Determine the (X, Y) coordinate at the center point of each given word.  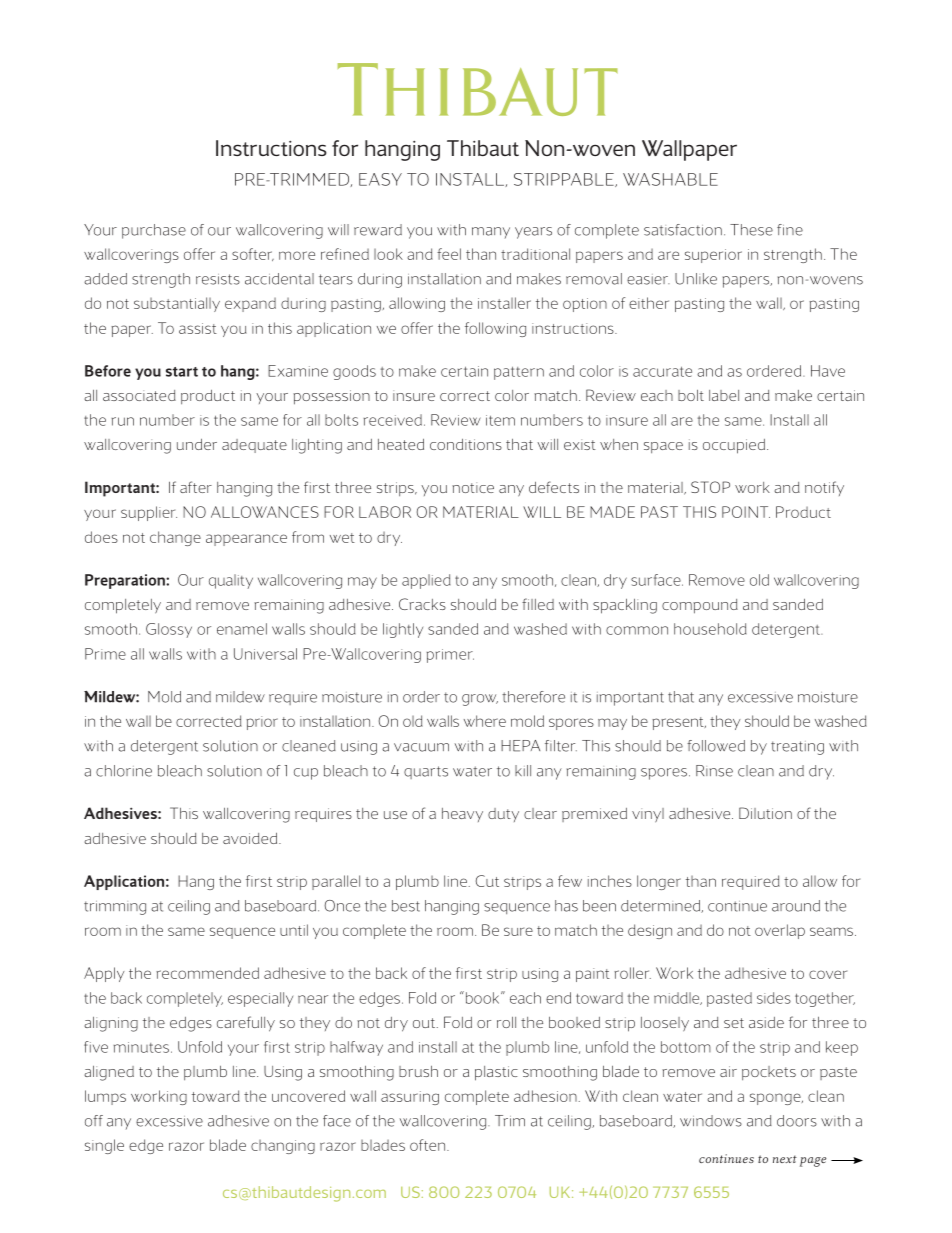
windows (711, 1121)
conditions (466, 444)
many (491, 233)
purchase (154, 231)
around (796, 906)
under (197, 444)
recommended (207, 973)
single (104, 1146)
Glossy (169, 630)
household (710, 629)
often (427, 1145)
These (751, 230)
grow (480, 700)
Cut (487, 881)
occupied (734, 446)
